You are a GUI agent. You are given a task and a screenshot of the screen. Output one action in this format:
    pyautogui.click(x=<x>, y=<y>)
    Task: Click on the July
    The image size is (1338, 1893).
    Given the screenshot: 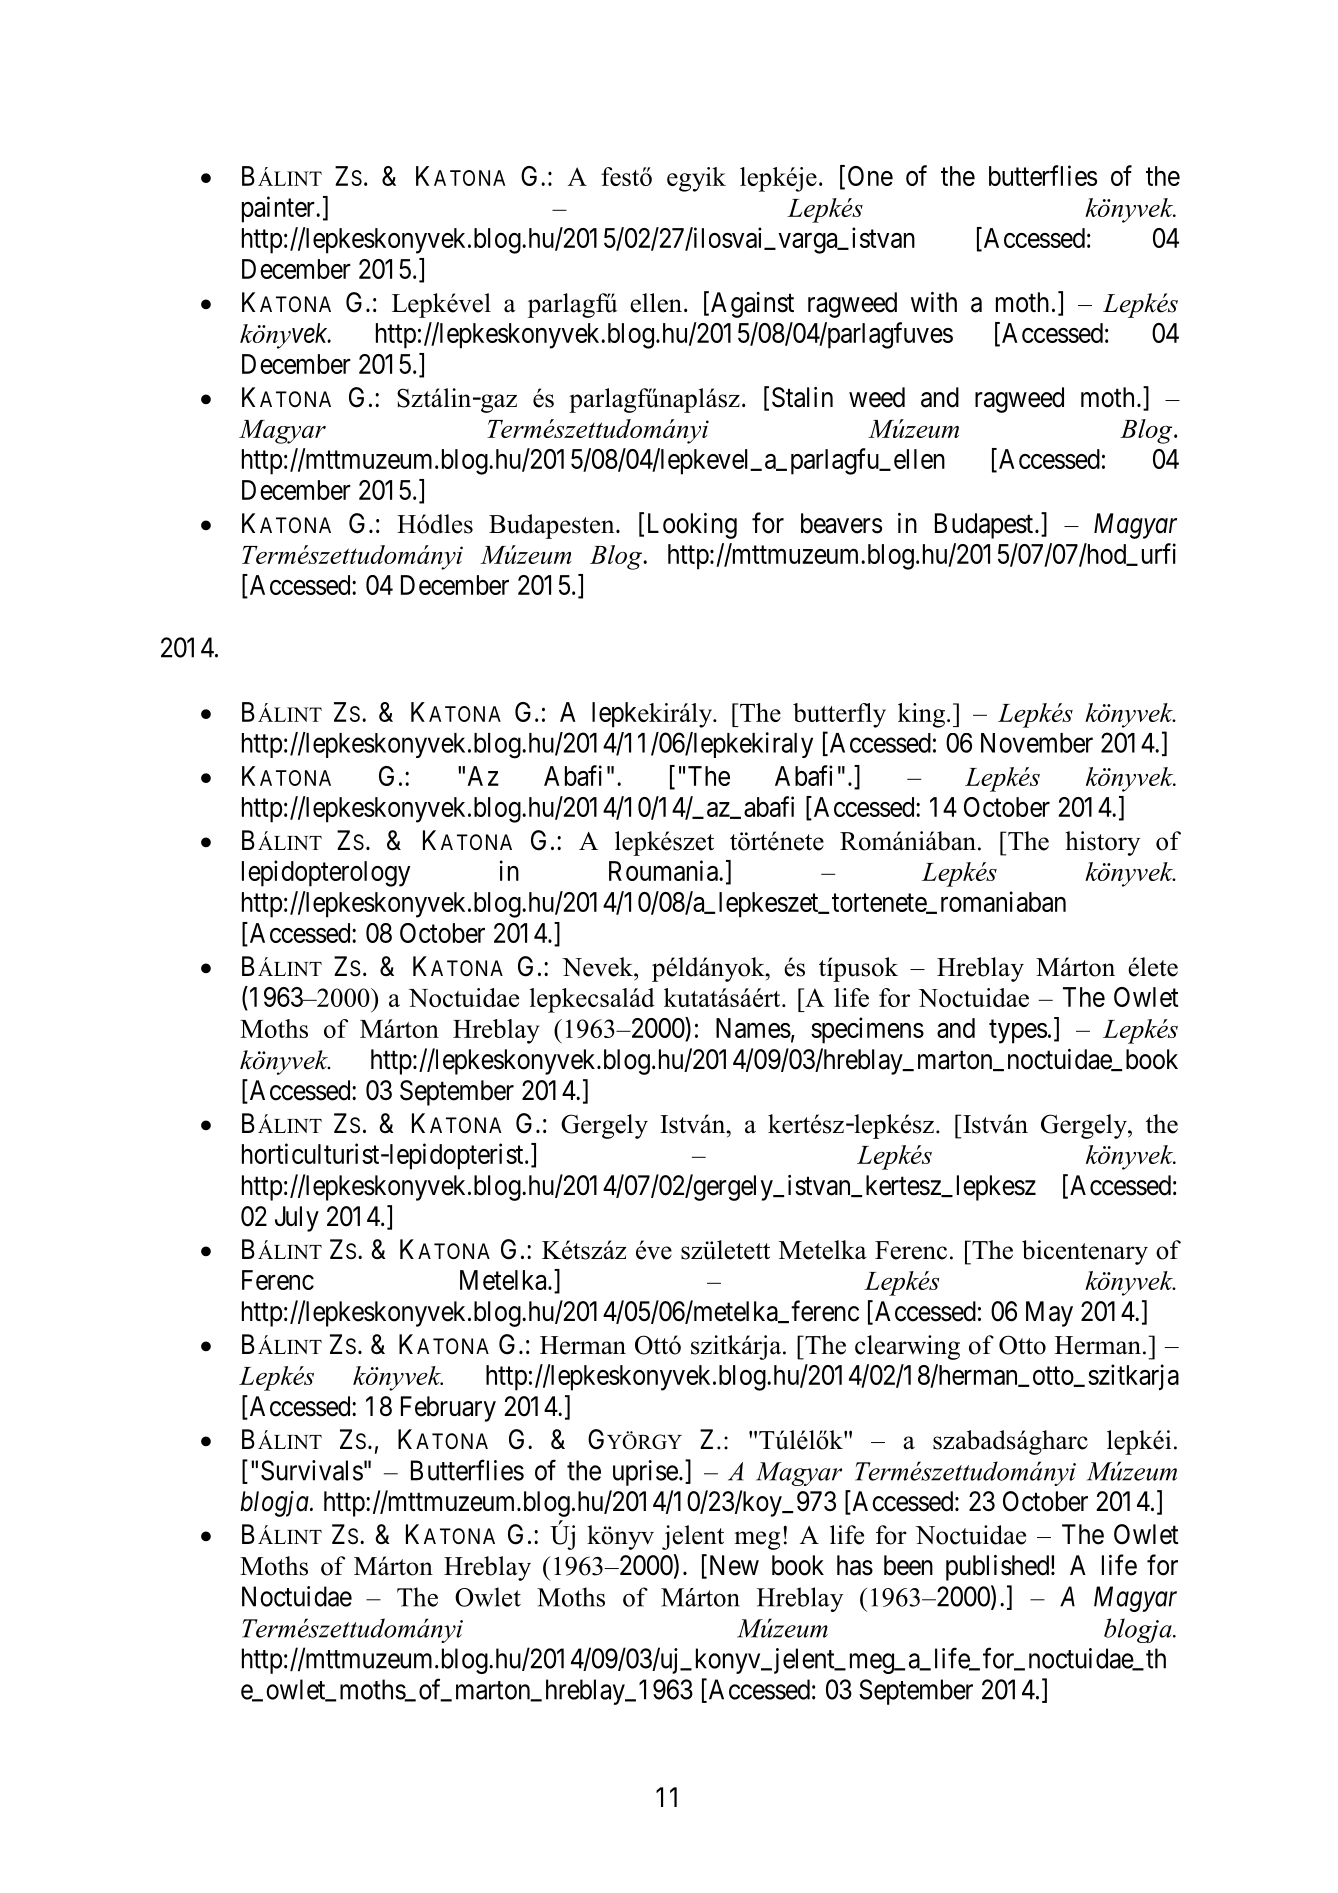 What is the action you would take?
    pyautogui.click(x=297, y=1219)
